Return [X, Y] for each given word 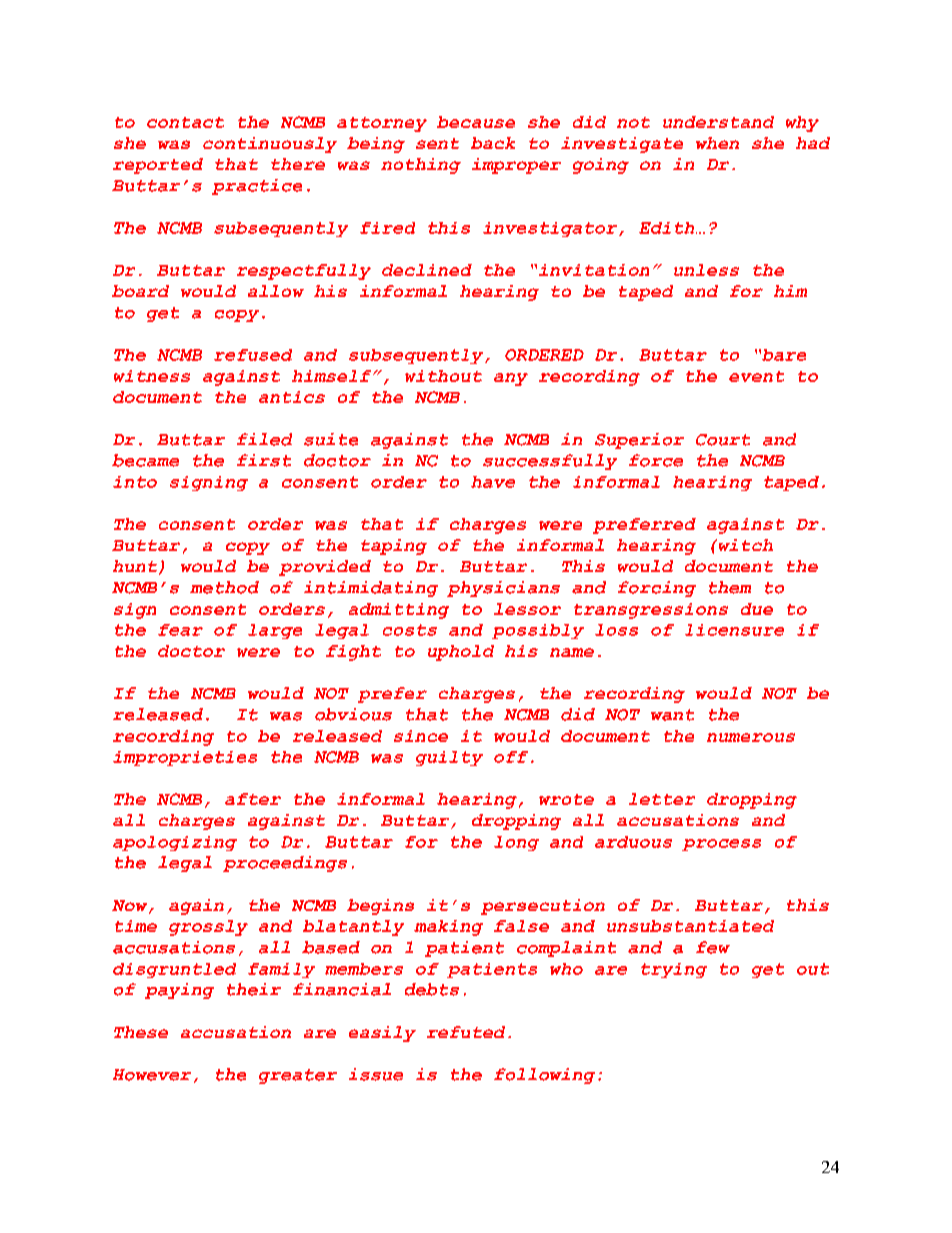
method [224, 587]
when [717, 143]
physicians [503, 589]
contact [185, 122]
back [493, 143]
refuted [466, 1032]
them [730, 587]
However [152, 1075]
